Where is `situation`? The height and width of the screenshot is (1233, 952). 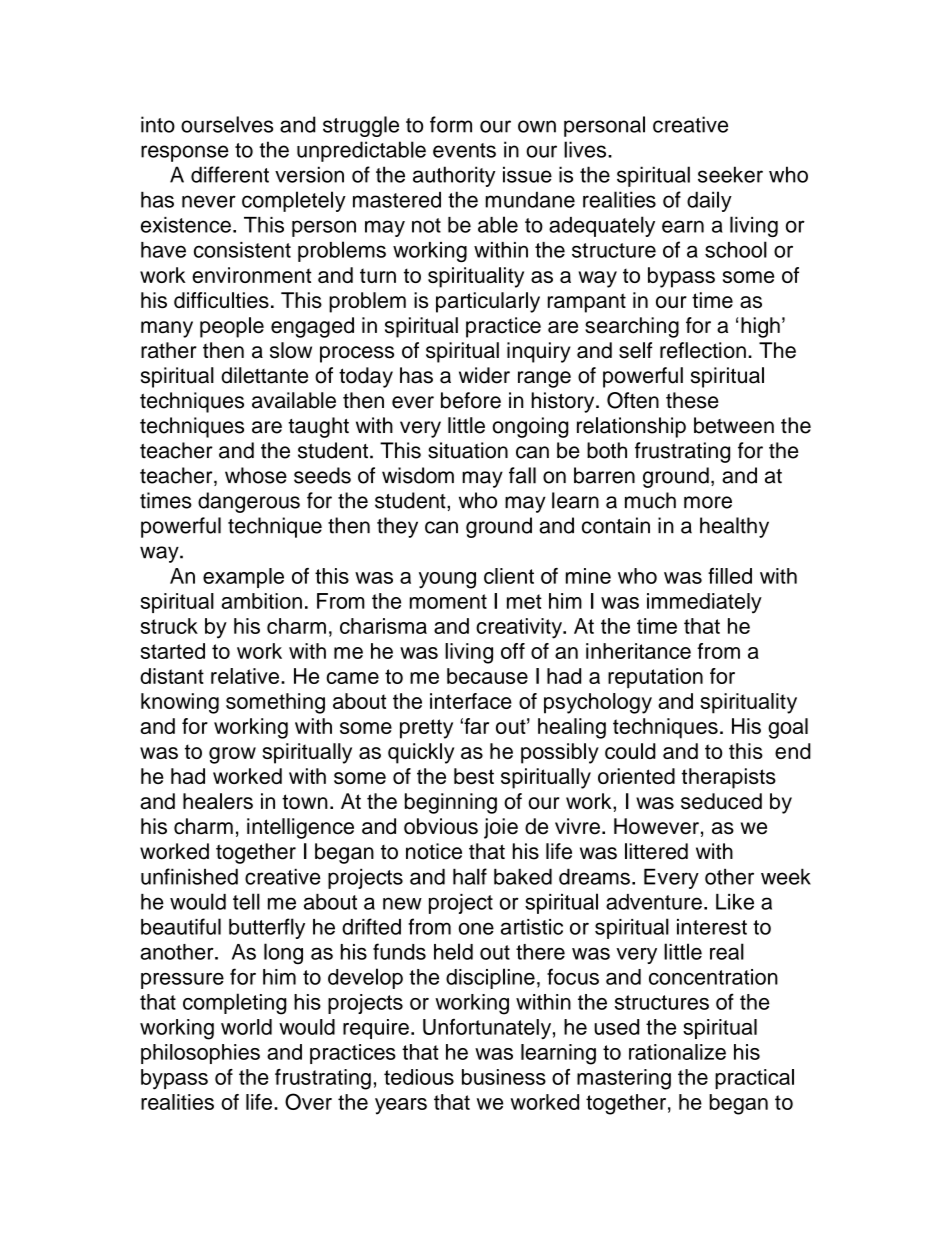
situation is located at coordinates (468, 450).
